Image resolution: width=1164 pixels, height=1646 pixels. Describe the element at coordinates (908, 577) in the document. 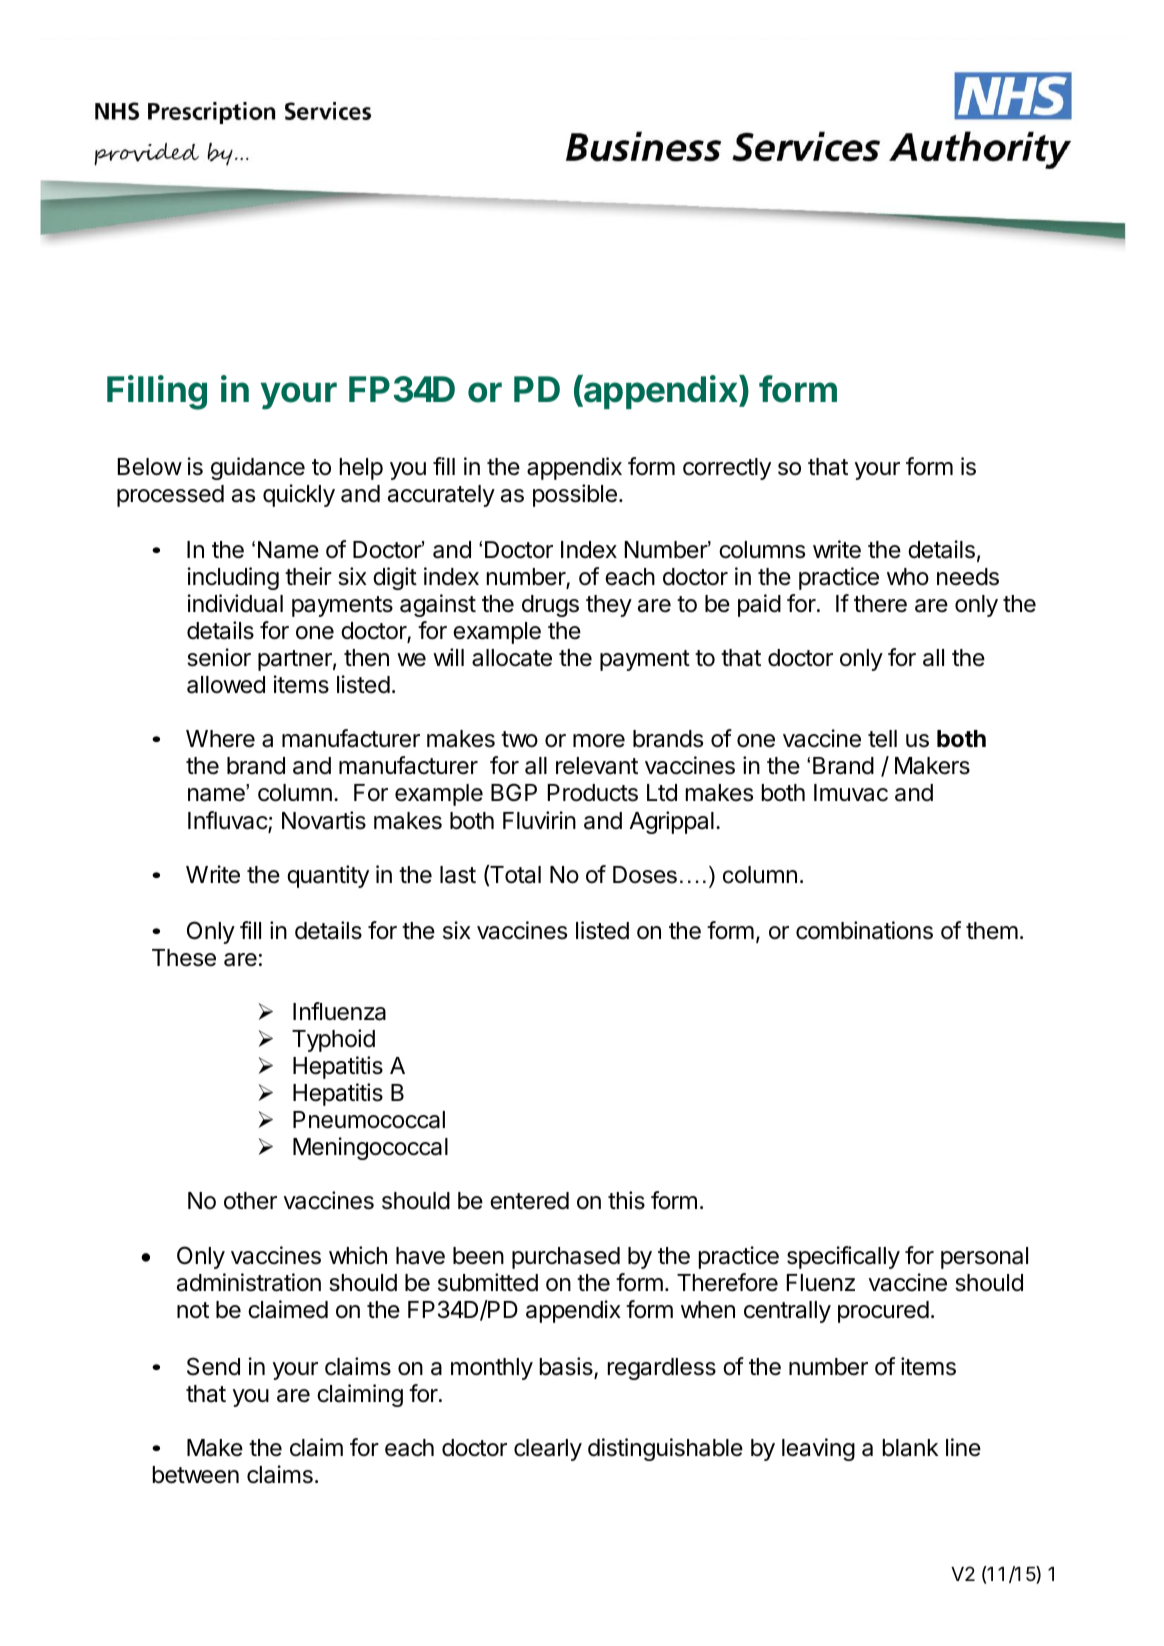

I see `who` at that location.
